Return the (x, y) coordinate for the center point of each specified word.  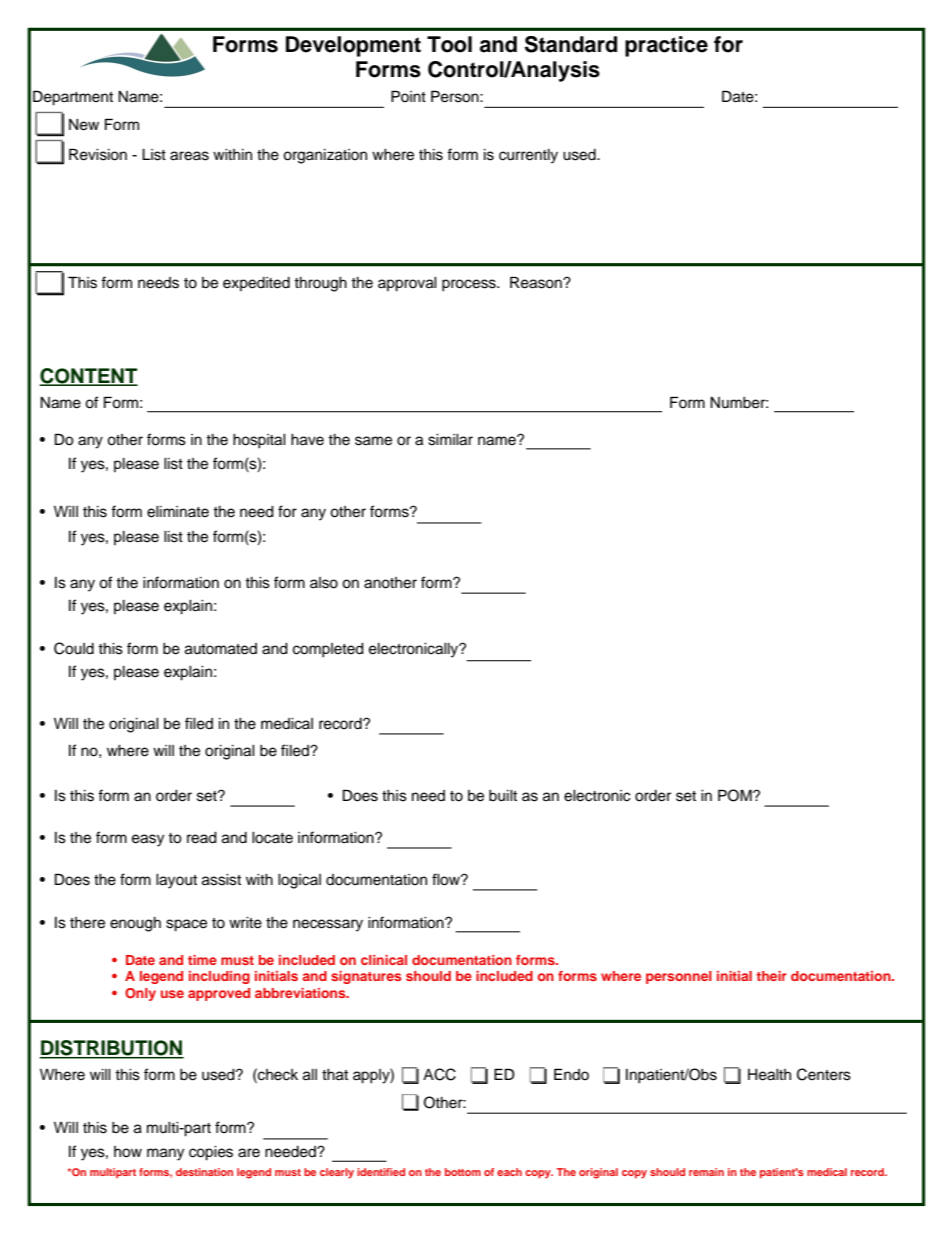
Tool (449, 44)
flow (447, 879)
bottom (463, 1172)
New (84, 125)
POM (736, 795)
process (470, 285)
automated (221, 649)
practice (666, 46)
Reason (537, 282)
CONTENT (88, 377)
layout (176, 881)
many (165, 1154)
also (324, 583)
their (771, 976)
